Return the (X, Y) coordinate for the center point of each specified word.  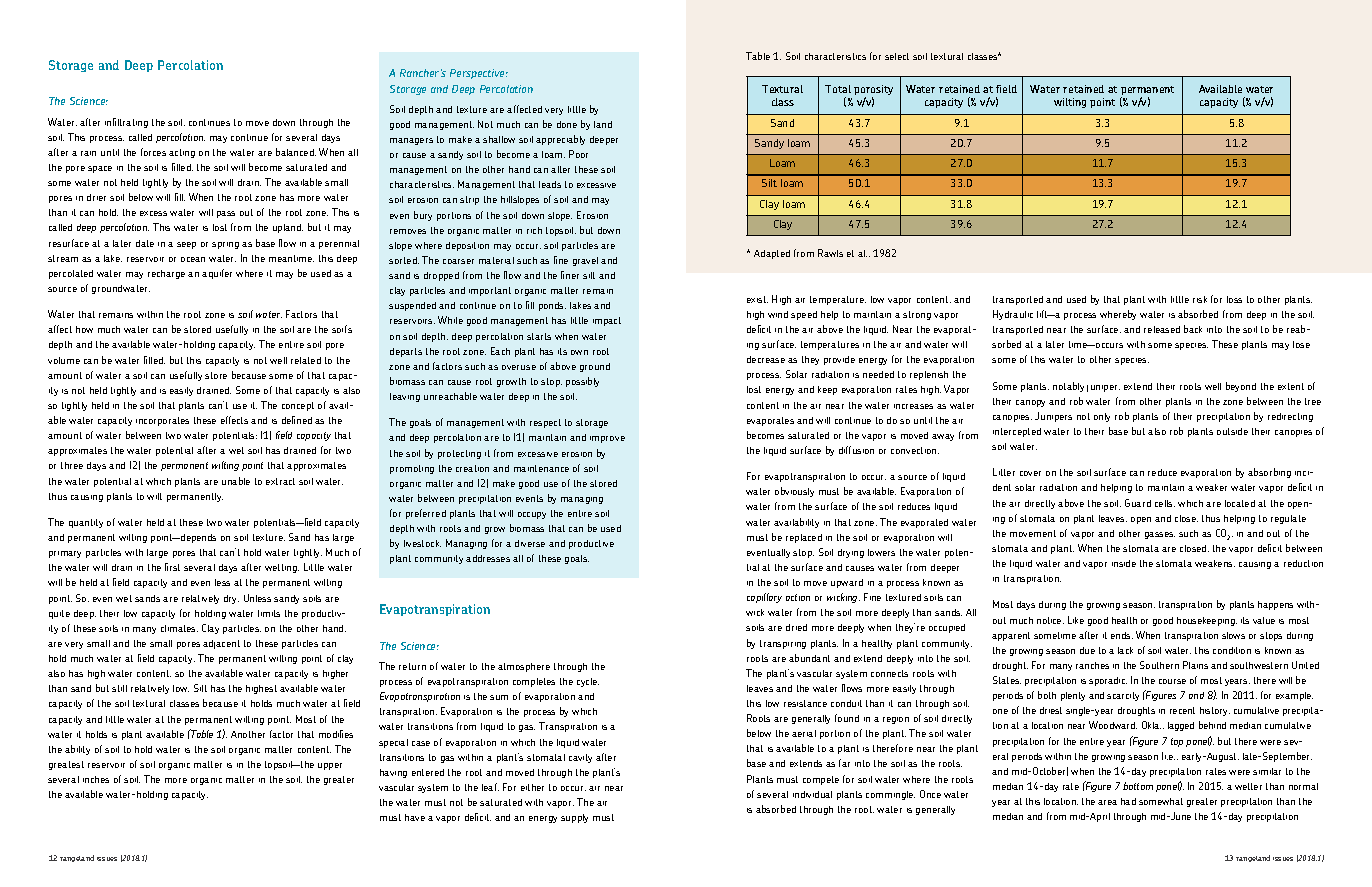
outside (1232, 431)
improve (607, 439)
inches (96, 779)
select (897, 56)
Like (1076, 620)
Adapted (772, 254)
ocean (193, 259)
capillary (764, 598)
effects (234, 420)
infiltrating (126, 123)
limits (269, 613)
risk (1200, 299)
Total (838, 89)
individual (812, 794)
